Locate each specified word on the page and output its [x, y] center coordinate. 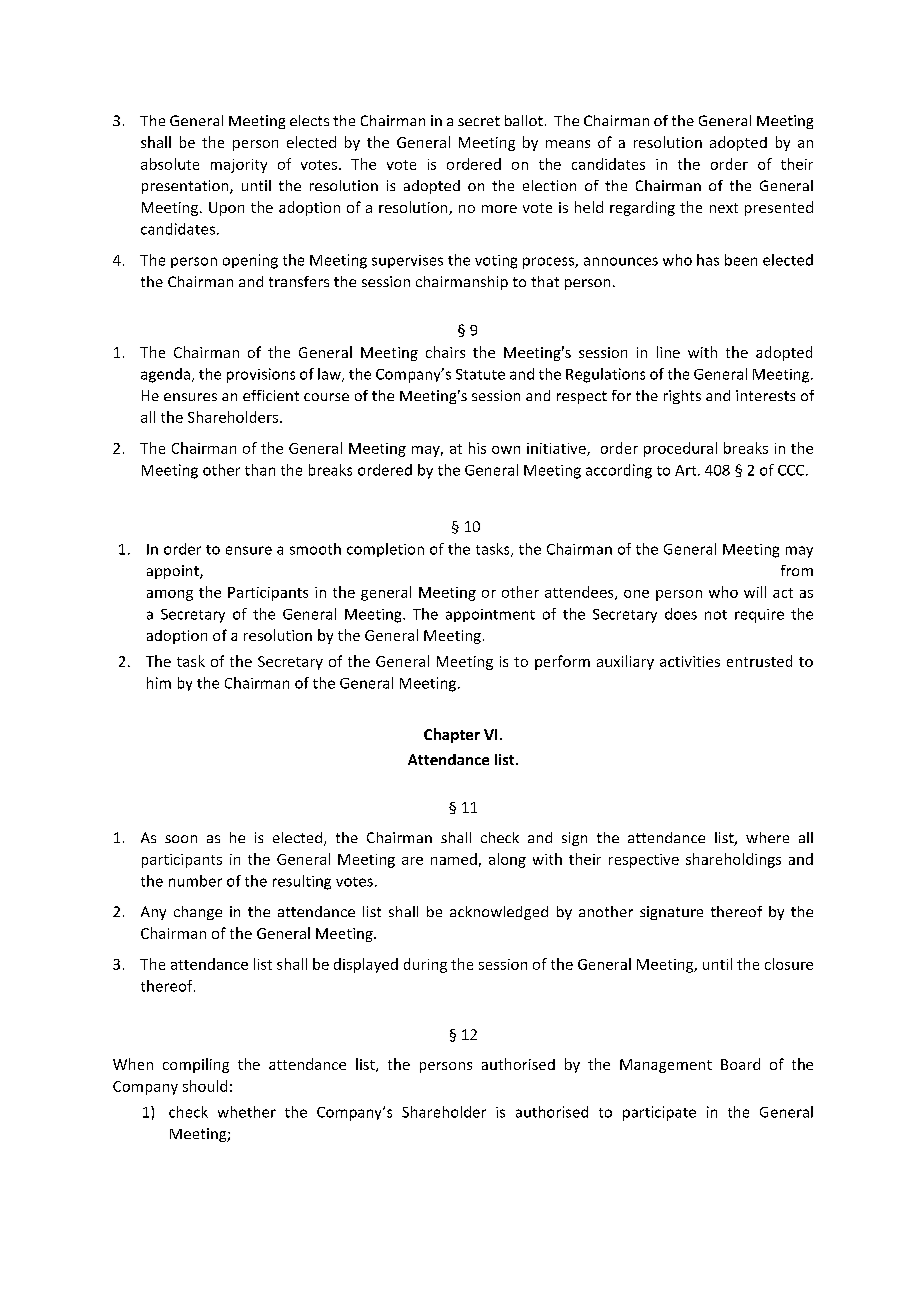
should [205, 1086]
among [170, 595]
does [681, 614]
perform [562, 662]
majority [239, 166]
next [724, 208]
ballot [524, 120]
